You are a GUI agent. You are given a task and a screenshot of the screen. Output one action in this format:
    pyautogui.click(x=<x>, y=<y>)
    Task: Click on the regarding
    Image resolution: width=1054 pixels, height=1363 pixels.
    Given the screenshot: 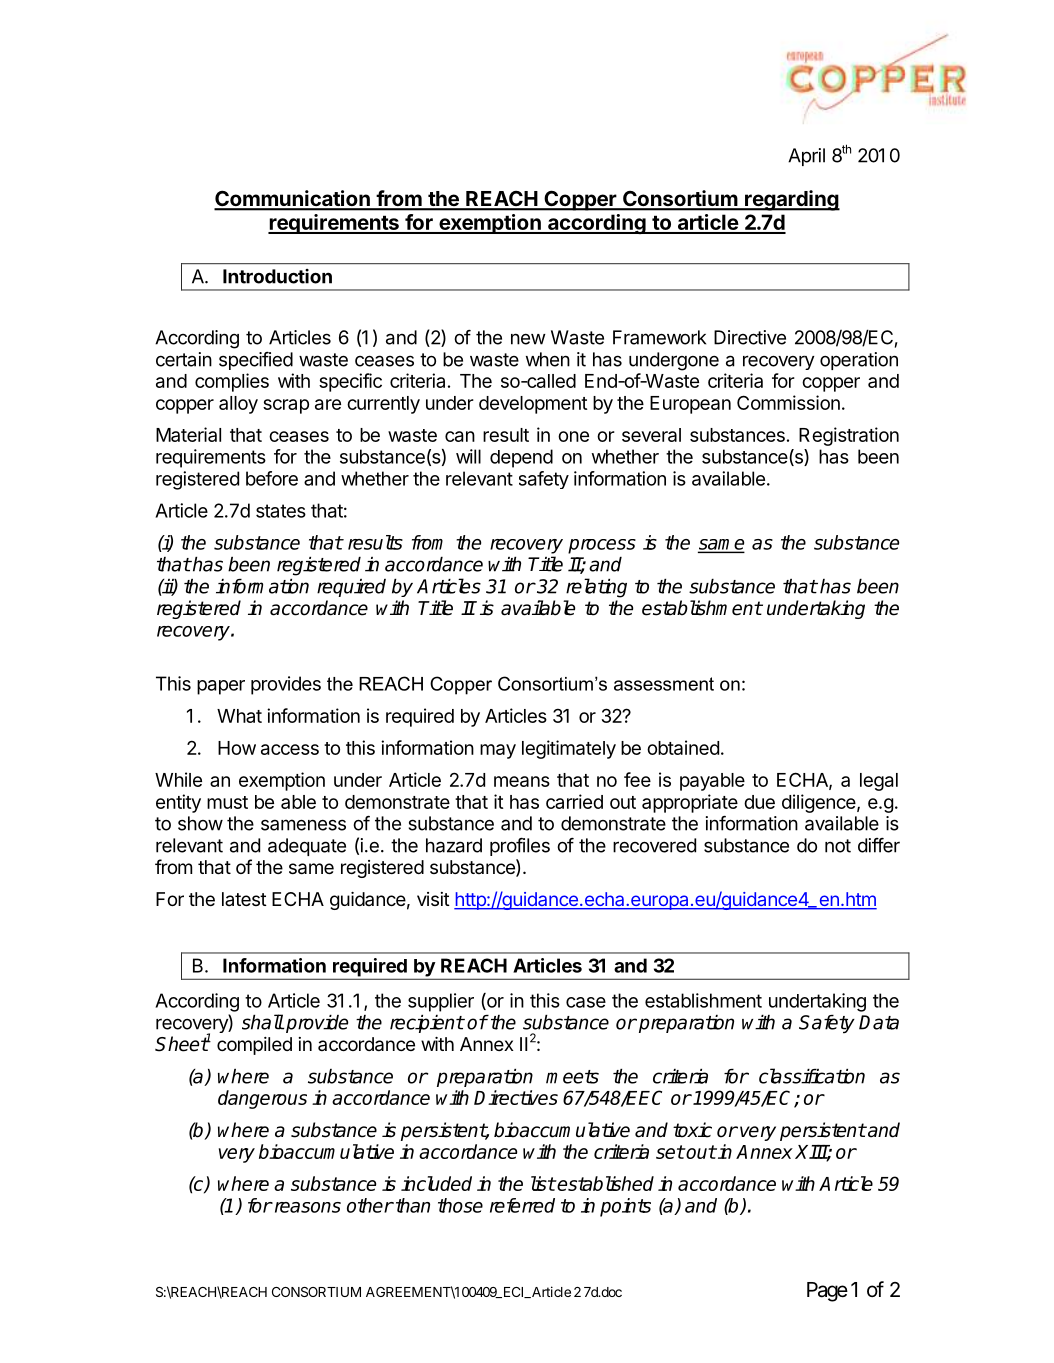 What is the action you would take?
    pyautogui.click(x=791, y=200)
